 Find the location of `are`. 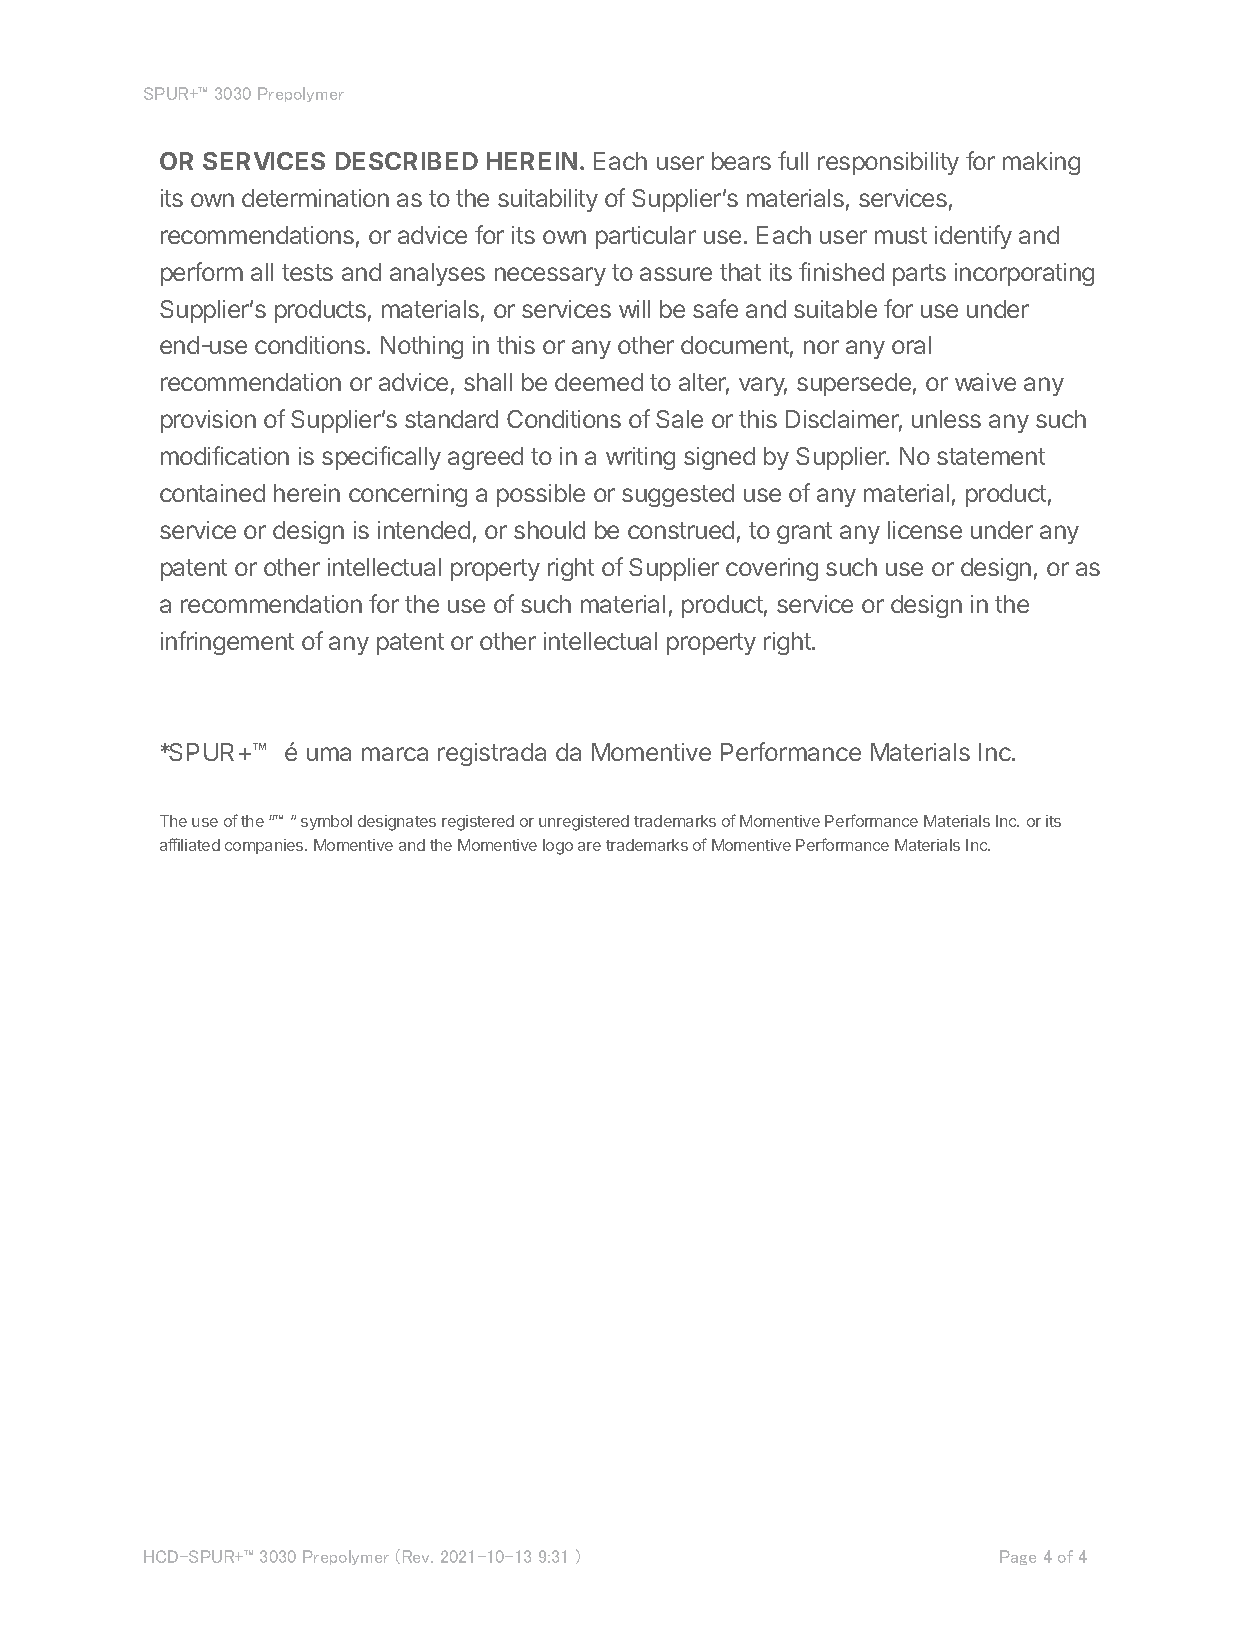

are is located at coordinates (589, 846).
